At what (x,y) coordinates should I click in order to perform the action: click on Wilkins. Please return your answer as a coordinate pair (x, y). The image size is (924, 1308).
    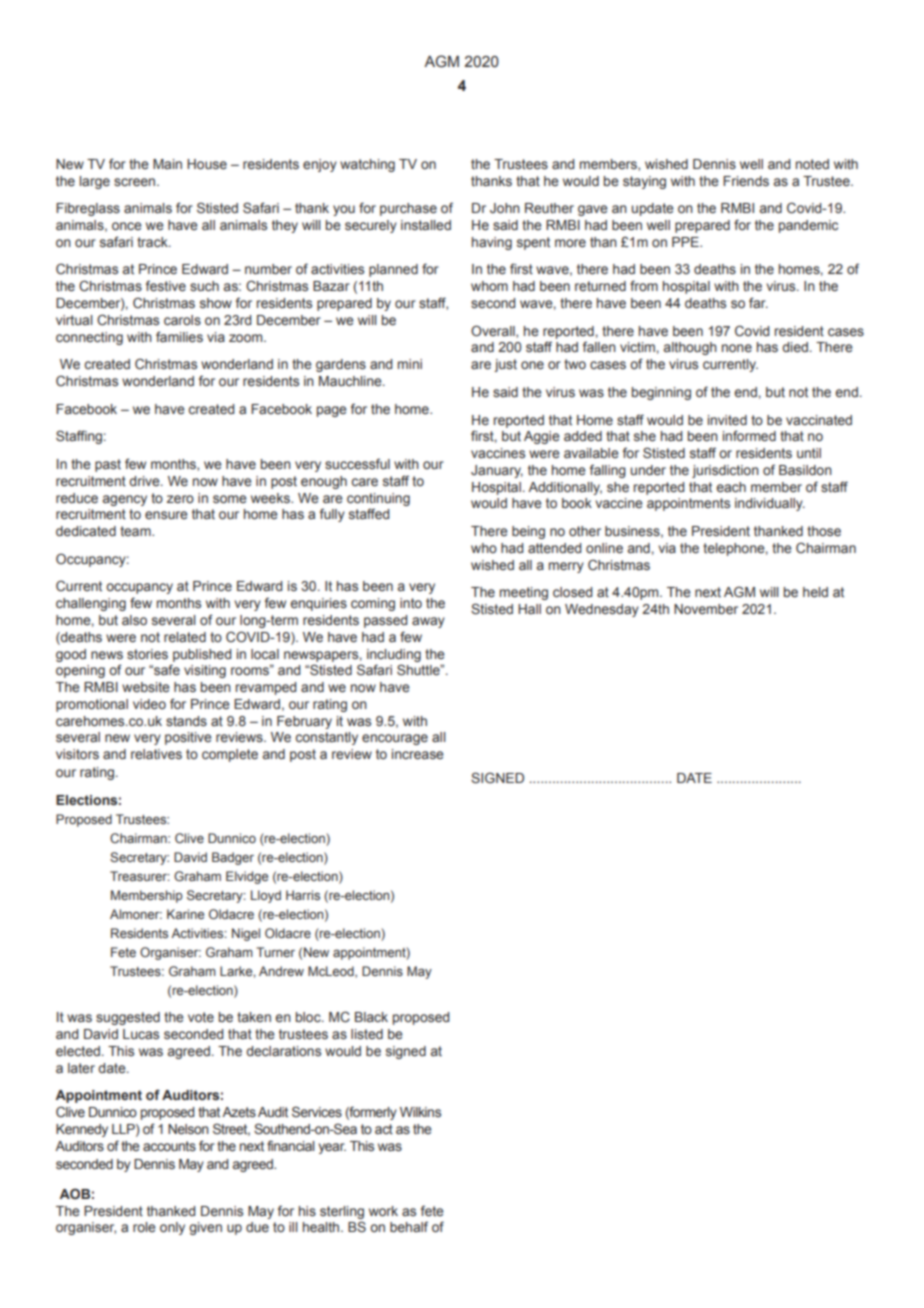
    Looking at the image, I should click on (420, 1112).
